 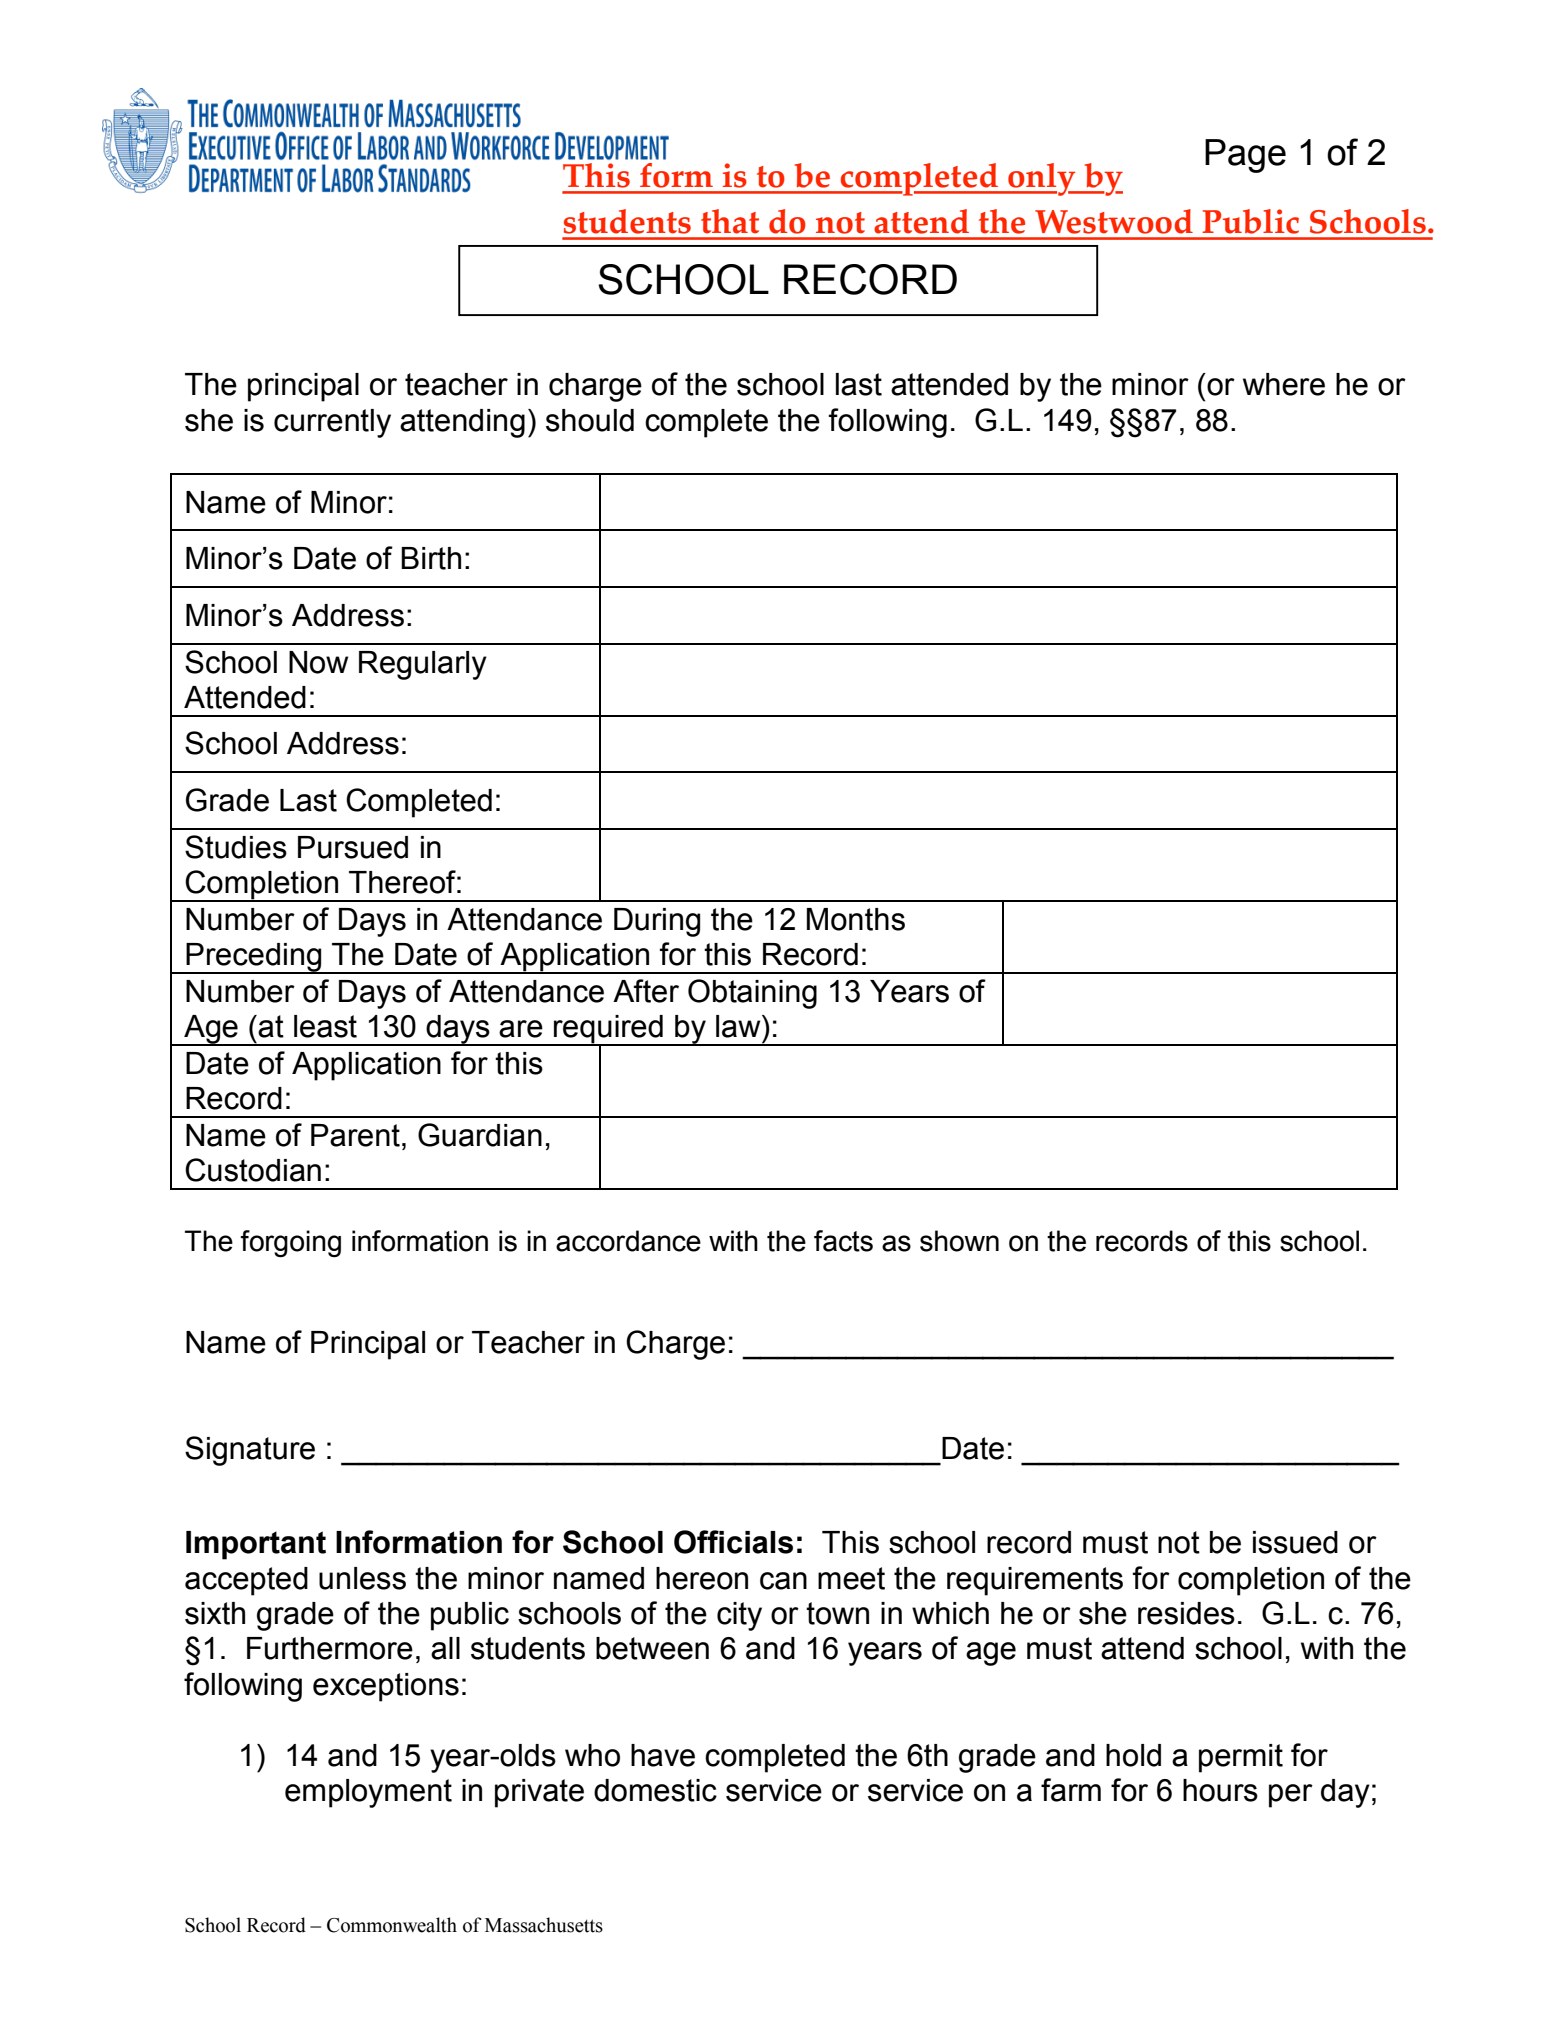 I want to click on domestic, so click(x=655, y=1790).
